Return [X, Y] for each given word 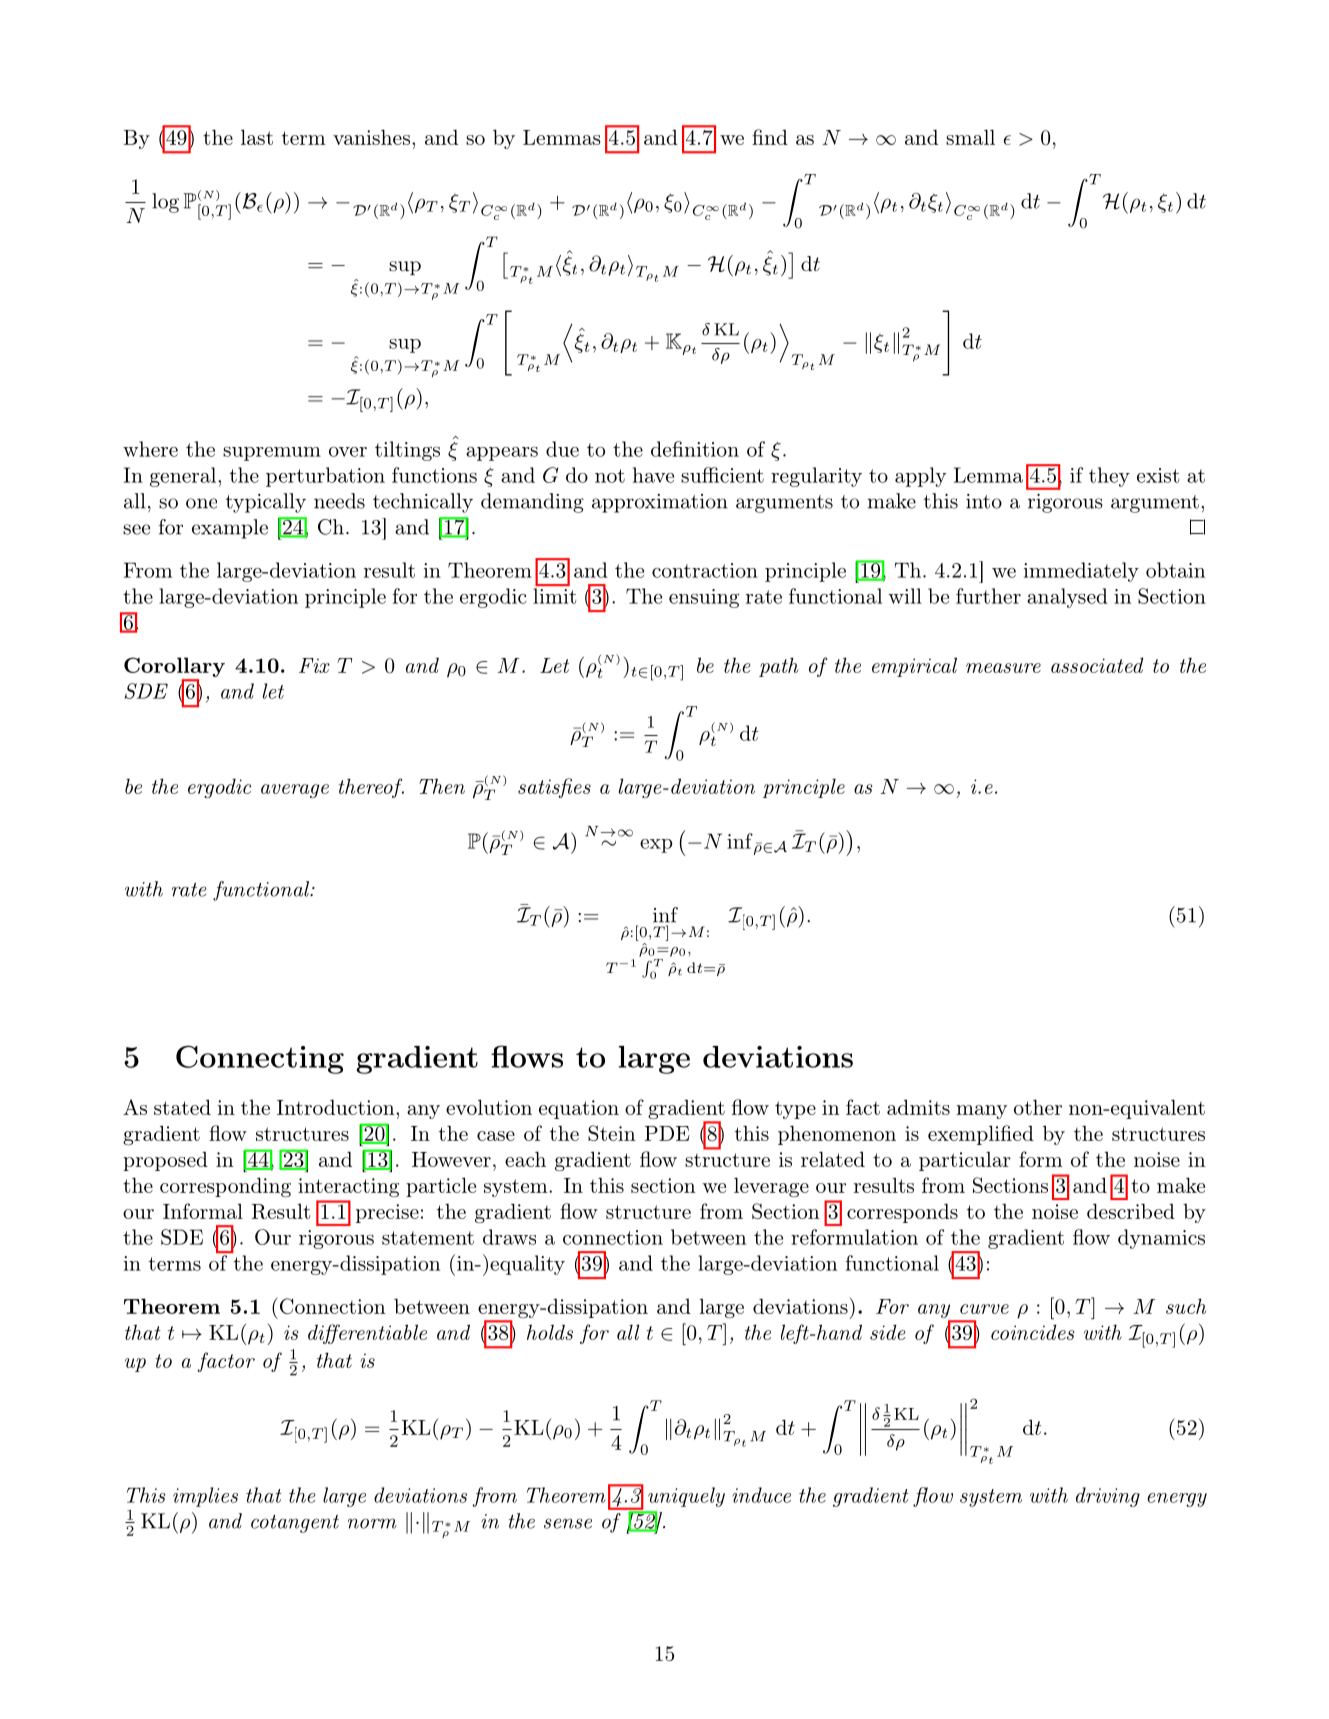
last [257, 137]
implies [205, 1497]
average [295, 791]
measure [1003, 668]
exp [656, 846]
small [970, 137]
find [770, 137]
